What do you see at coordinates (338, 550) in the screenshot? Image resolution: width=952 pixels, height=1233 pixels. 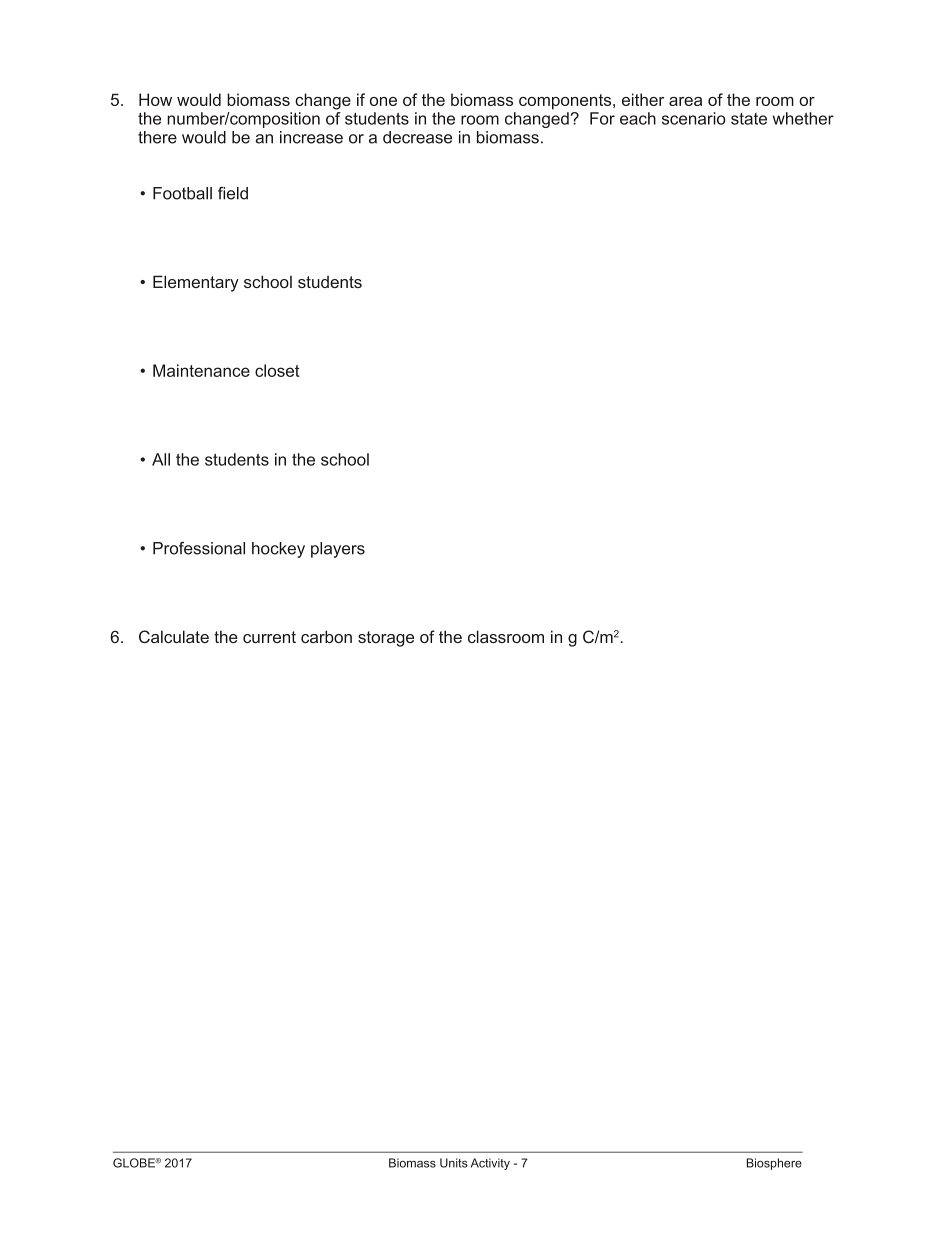 I see `players` at bounding box center [338, 550].
